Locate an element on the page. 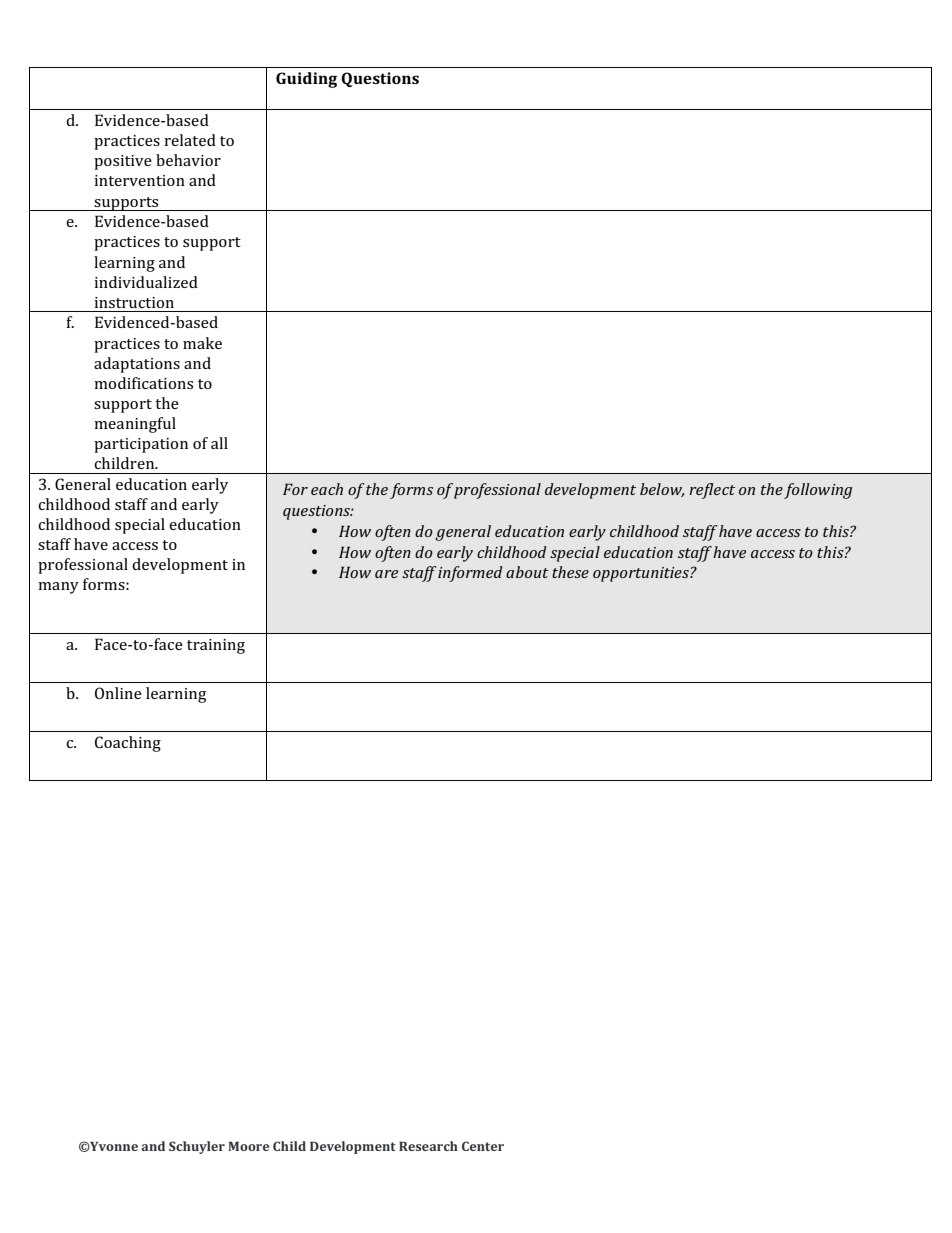  below is located at coordinates (662, 490).
